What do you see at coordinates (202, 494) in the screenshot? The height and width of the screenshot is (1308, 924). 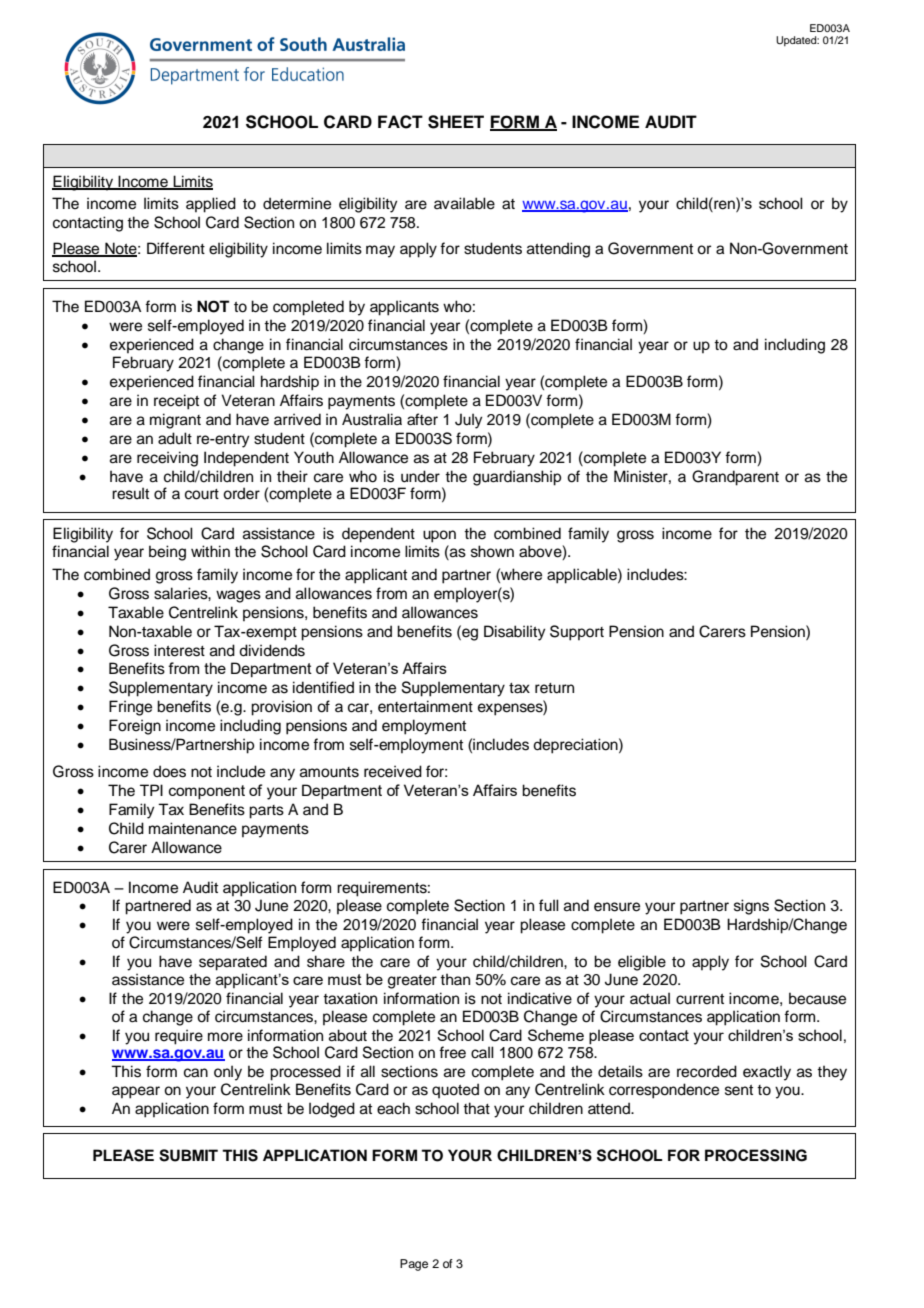 I see `court` at bounding box center [202, 494].
